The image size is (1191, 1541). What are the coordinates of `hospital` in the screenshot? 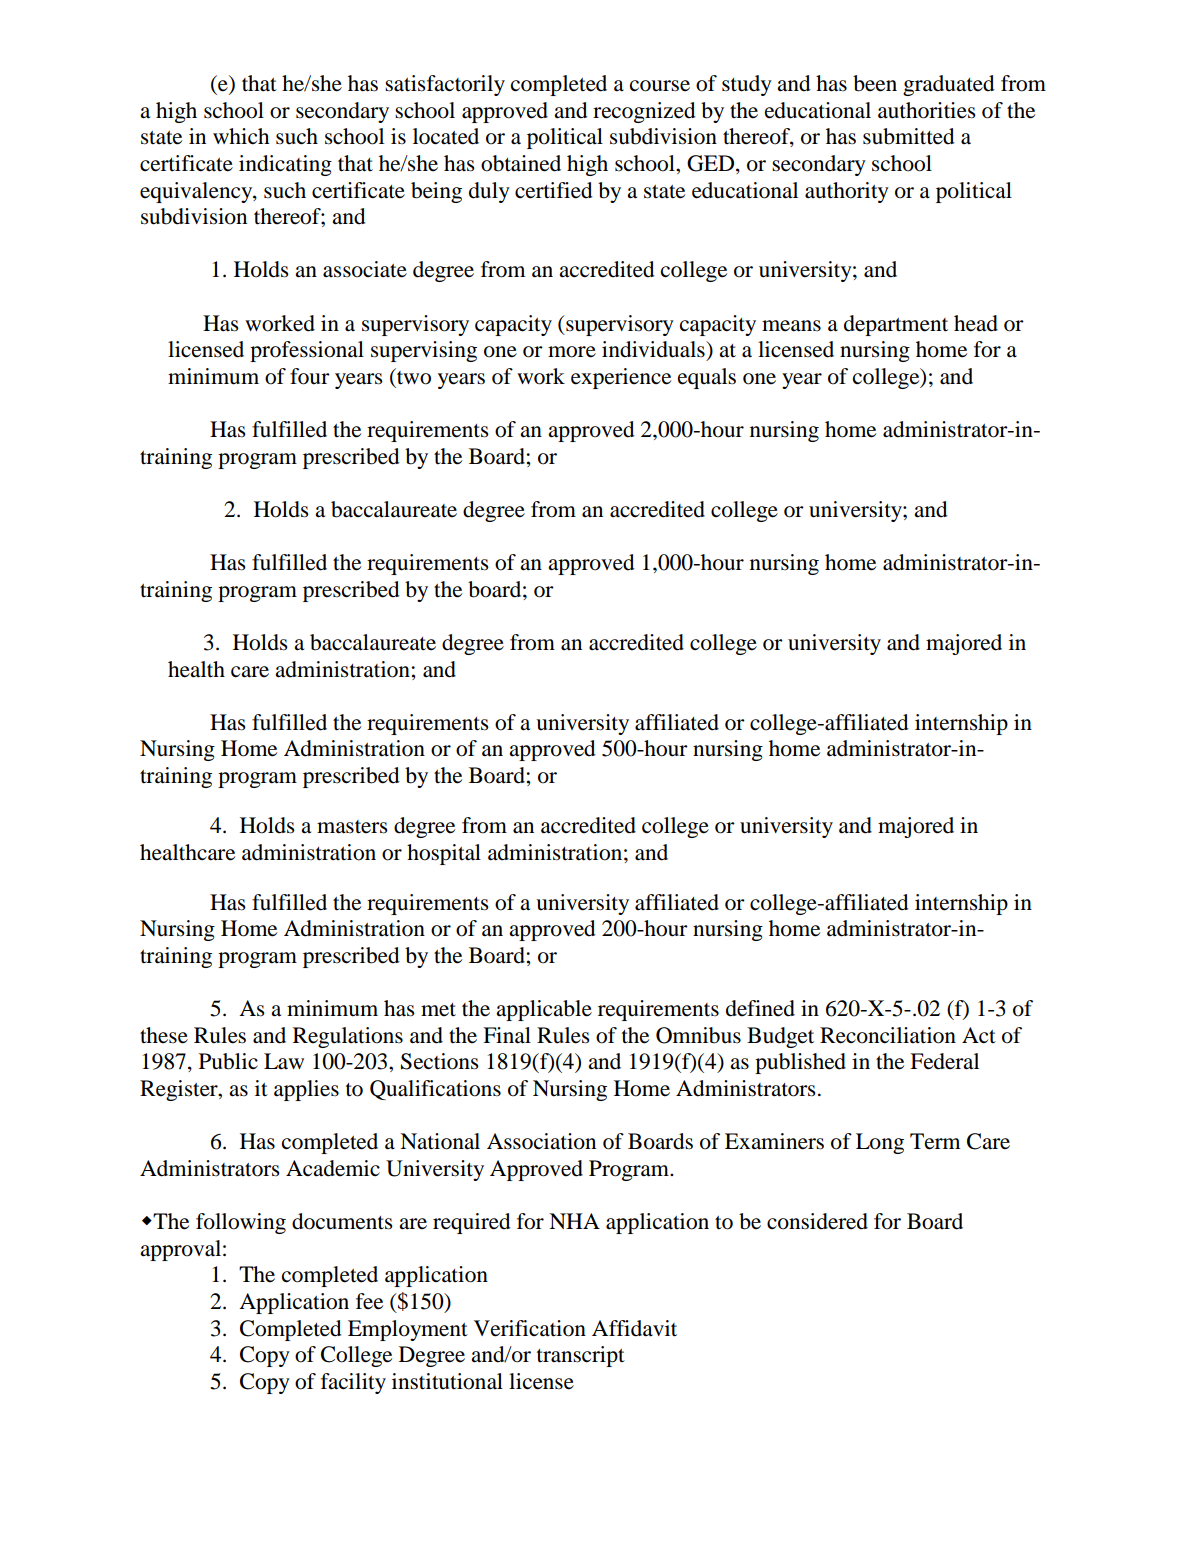 It's located at (444, 854).
